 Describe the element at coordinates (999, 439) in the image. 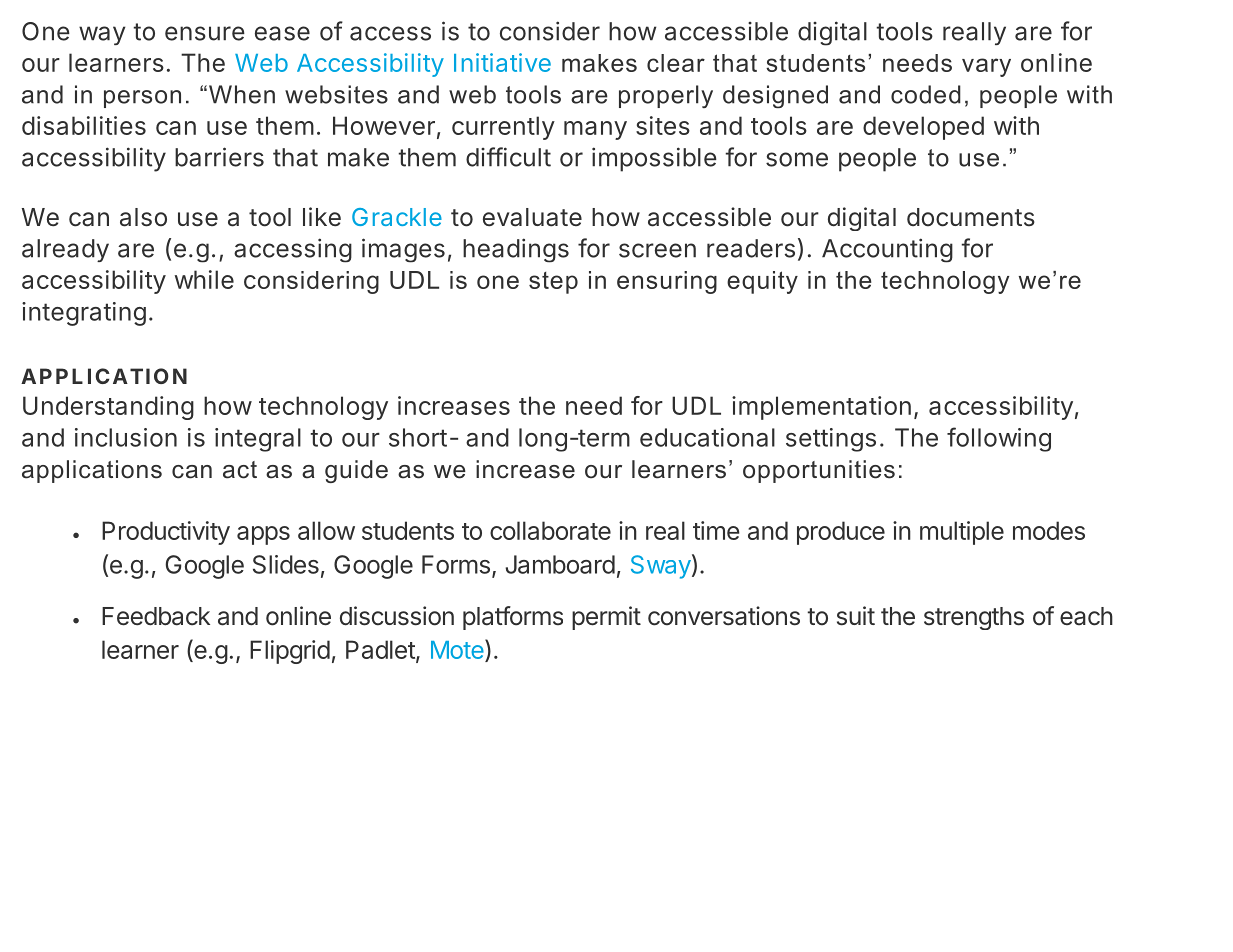

I see `following` at that location.
